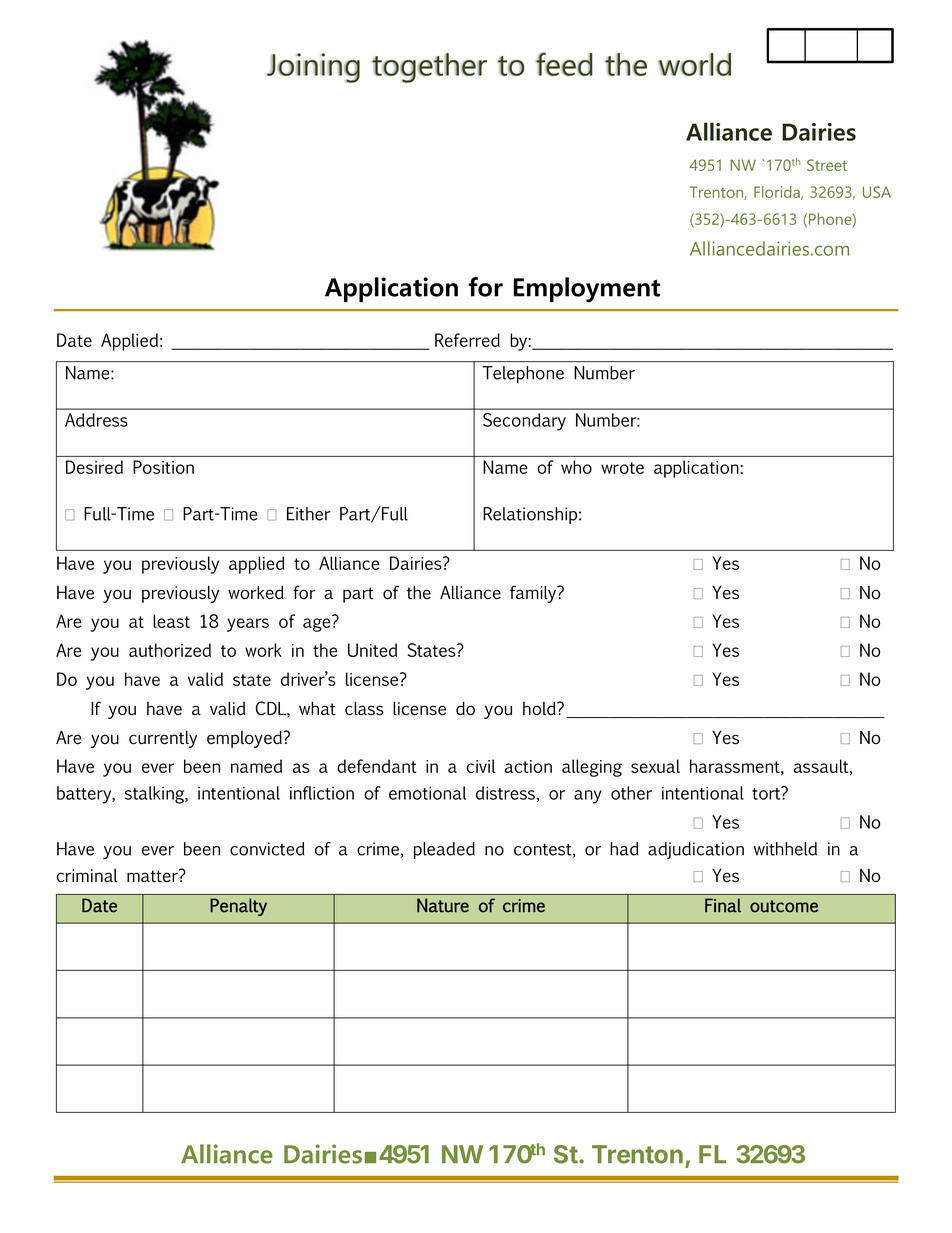 The width and height of the screenshot is (952, 1233). I want to click on United, so click(372, 650).
